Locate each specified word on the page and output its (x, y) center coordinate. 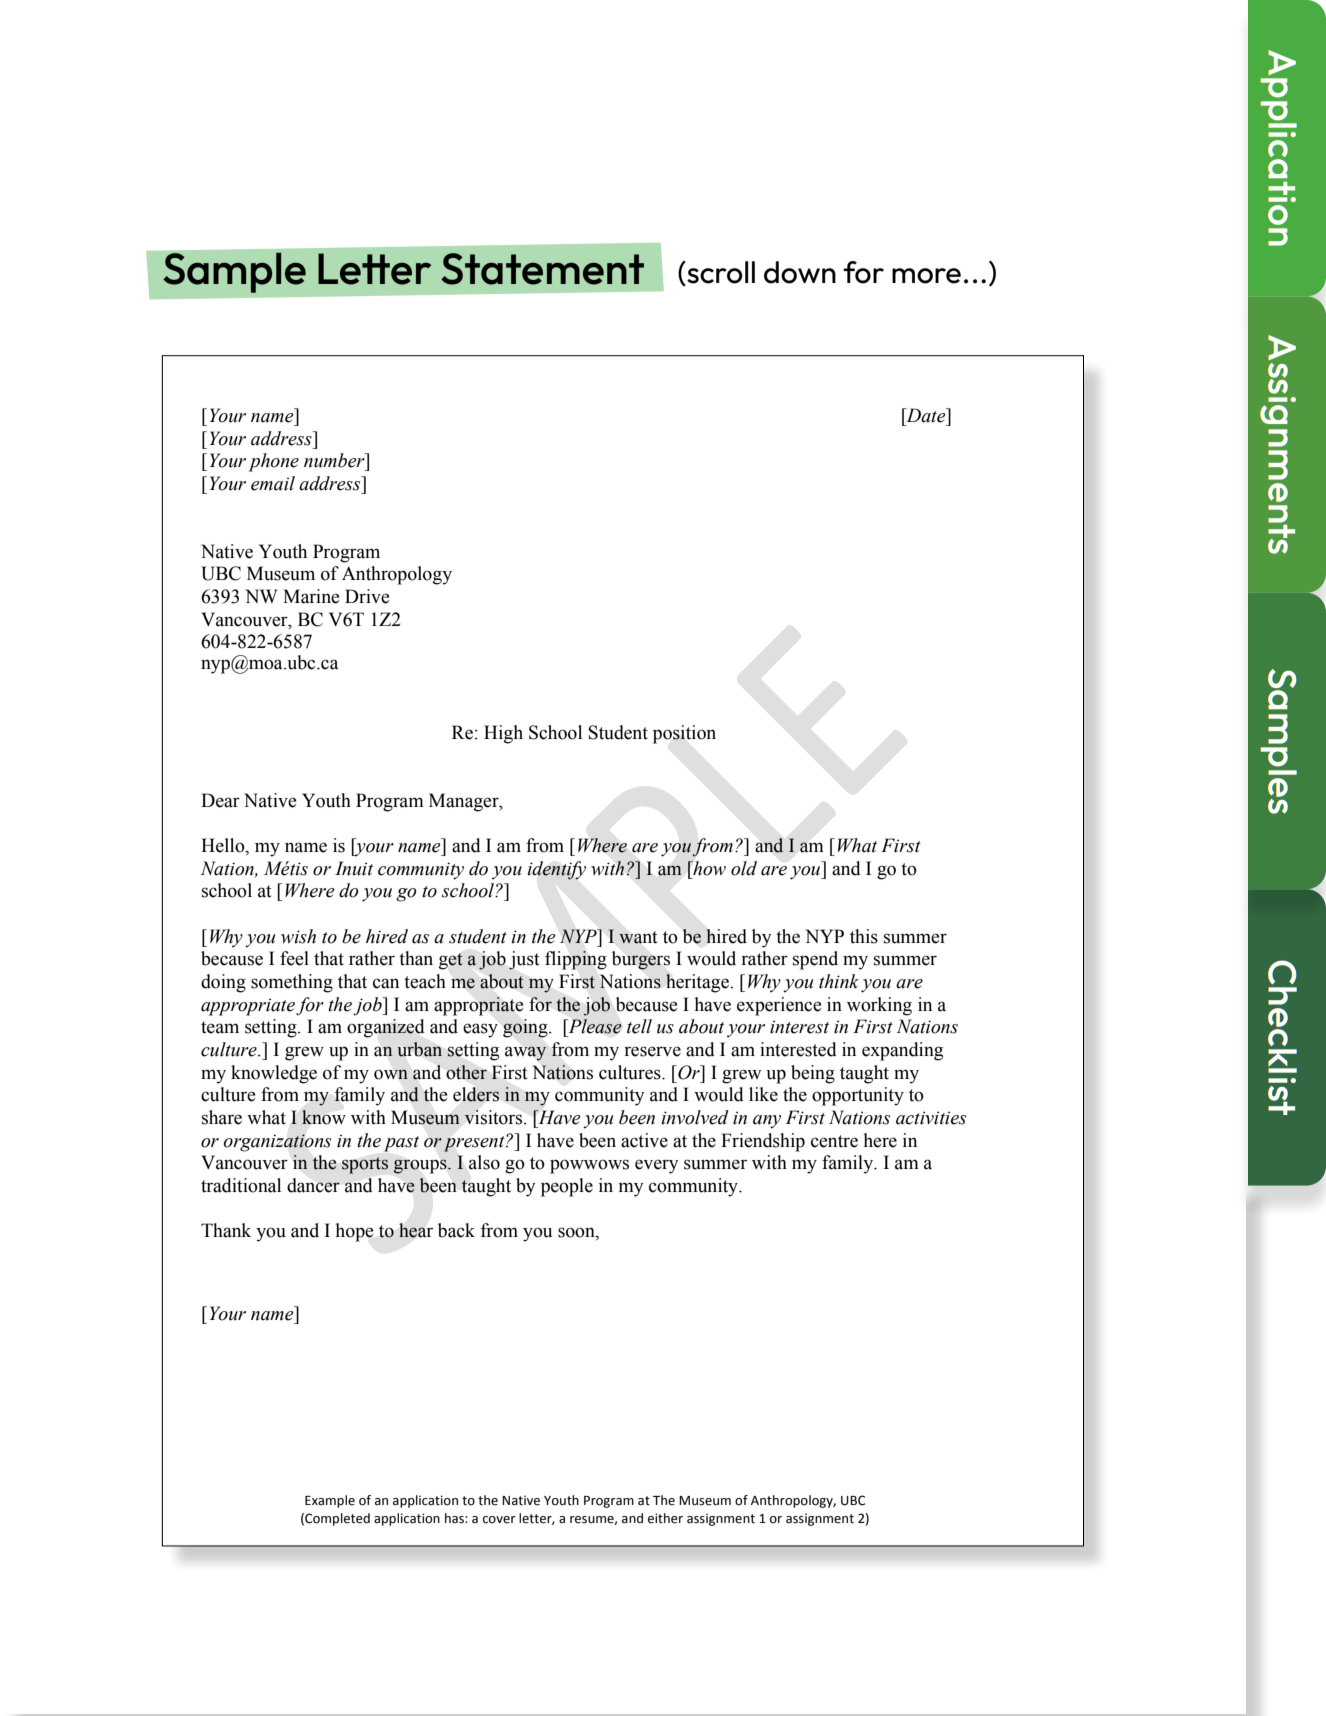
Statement (542, 269)
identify (556, 870)
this (864, 936)
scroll (720, 273)
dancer (313, 1185)
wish (298, 936)
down (800, 272)
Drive (367, 596)
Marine (311, 596)
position (684, 734)
